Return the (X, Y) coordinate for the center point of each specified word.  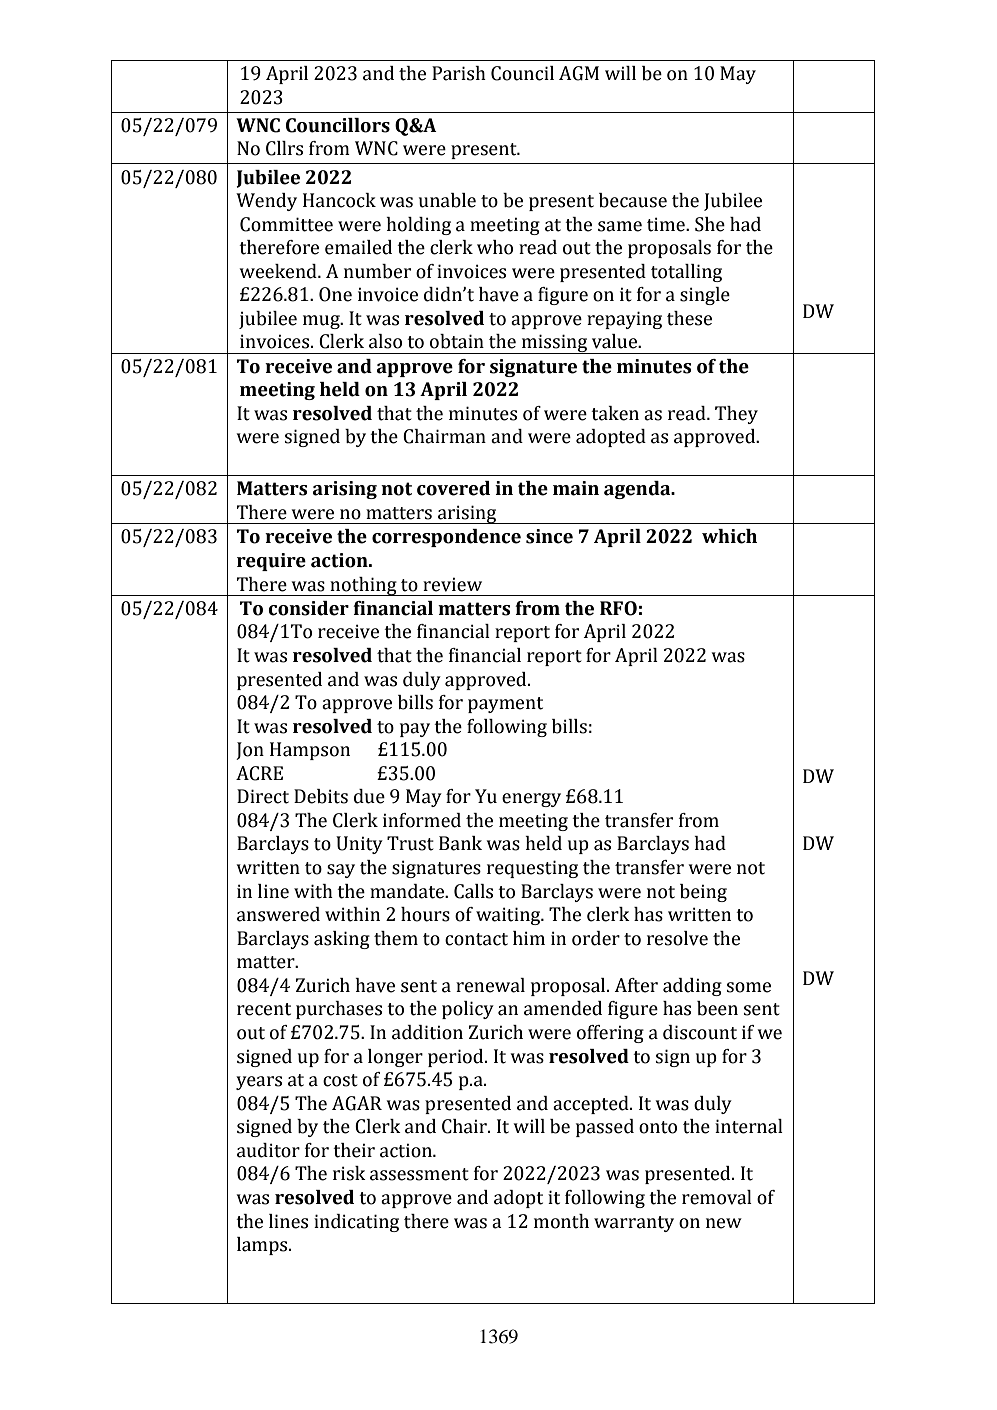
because (633, 200)
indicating (356, 1223)
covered (453, 488)
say (341, 871)
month (561, 1221)
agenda (638, 490)
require (271, 562)
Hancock (339, 200)
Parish (459, 73)
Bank (460, 843)
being (703, 893)
